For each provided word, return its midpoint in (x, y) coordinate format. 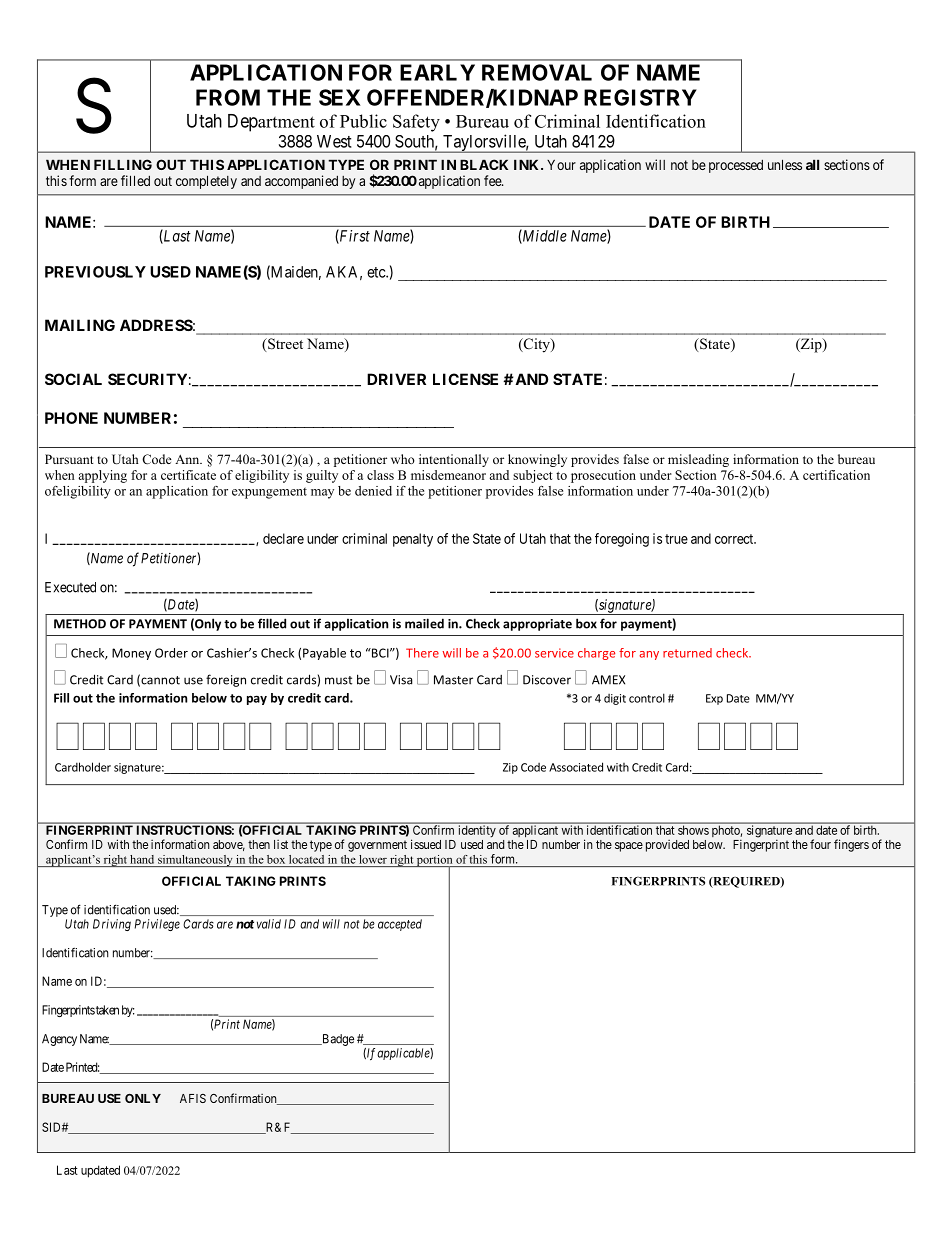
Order (171, 653)
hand (142, 859)
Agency (59, 1040)
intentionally (454, 460)
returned (687, 653)
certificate (188, 475)
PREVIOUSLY (95, 272)
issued (426, 844)
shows (693, 830)
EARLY (437, 72)
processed (736, 166)
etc (377, 272)
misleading (698, 460)
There (422, 653)
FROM (228, 97)
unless (785, 164)
